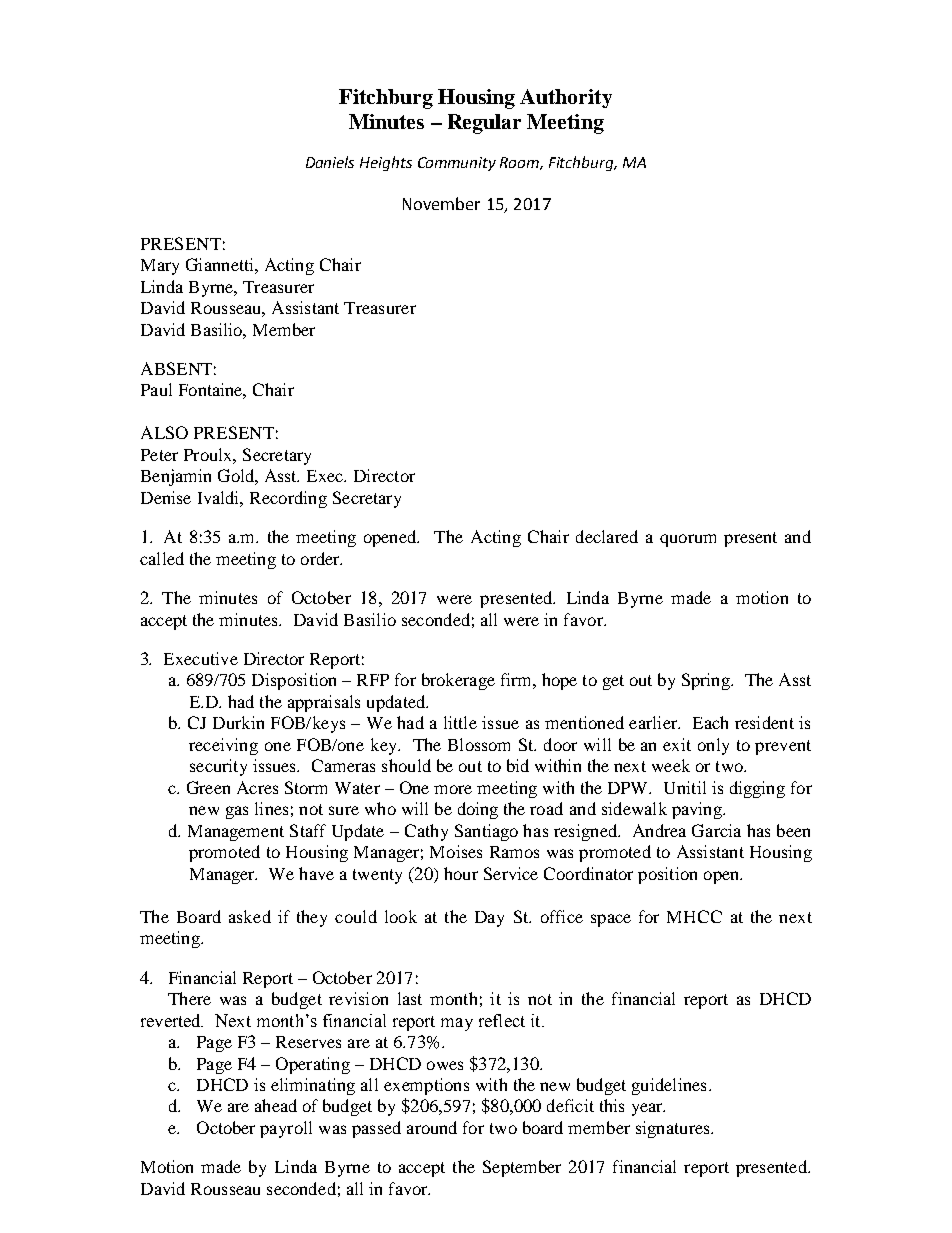 Image resolution: width=952 pixels, height=1233 pixels. I want to click on quorum, so click(688, 540).
